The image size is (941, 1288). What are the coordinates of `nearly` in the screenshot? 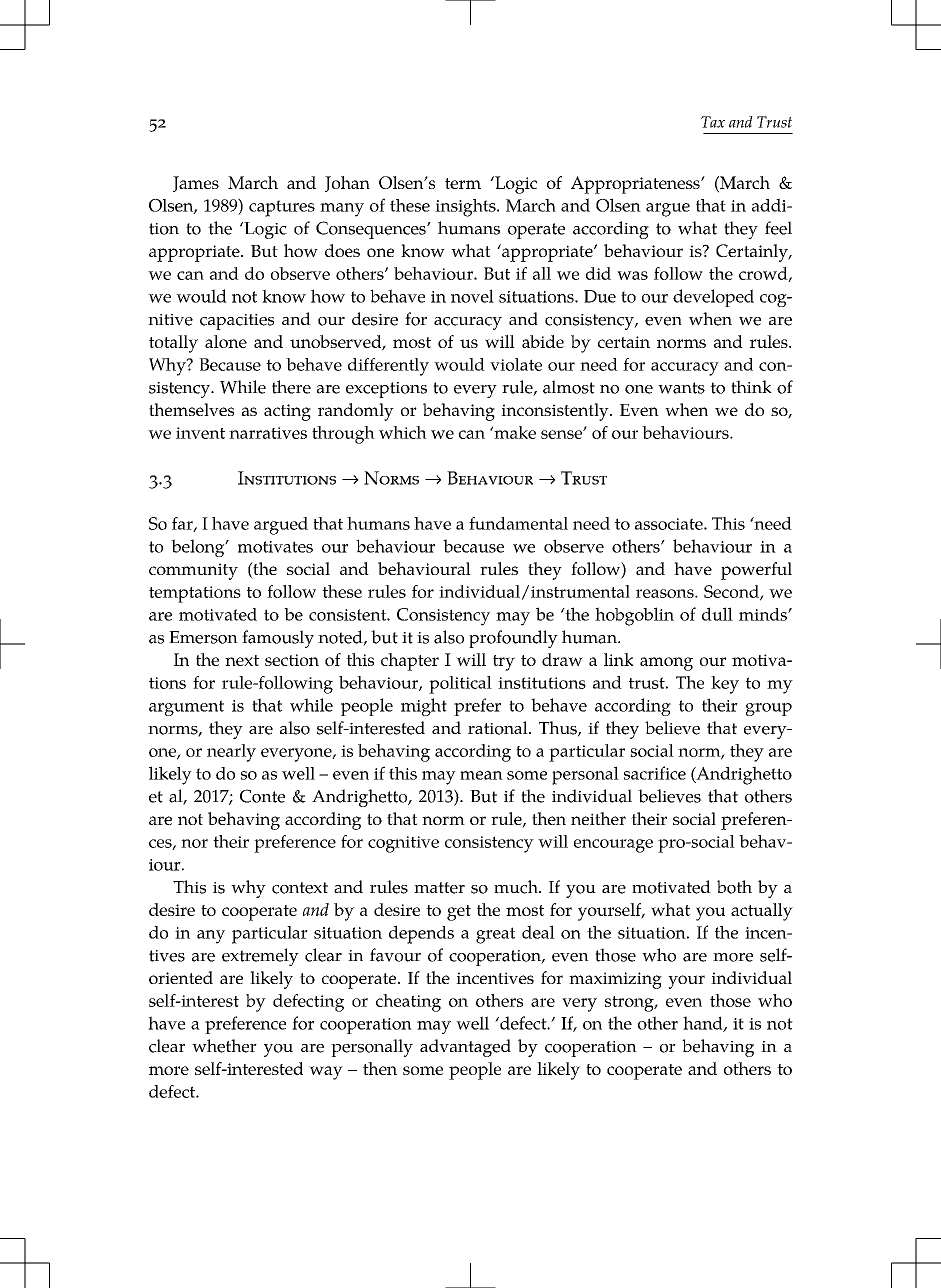 It's located at (231, 753).
